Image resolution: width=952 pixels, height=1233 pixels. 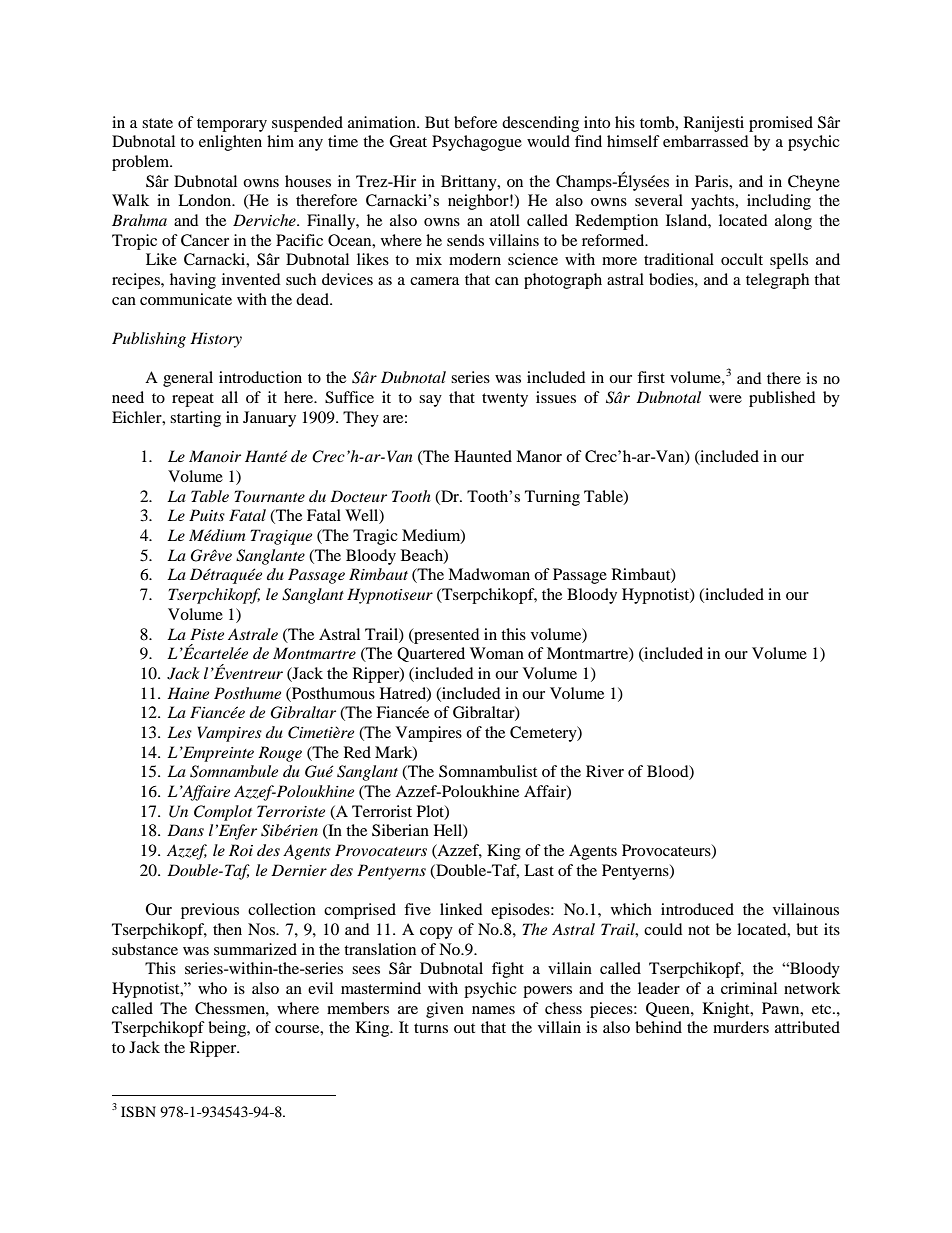 I want to click on presented, so click(x=446, y=636).
